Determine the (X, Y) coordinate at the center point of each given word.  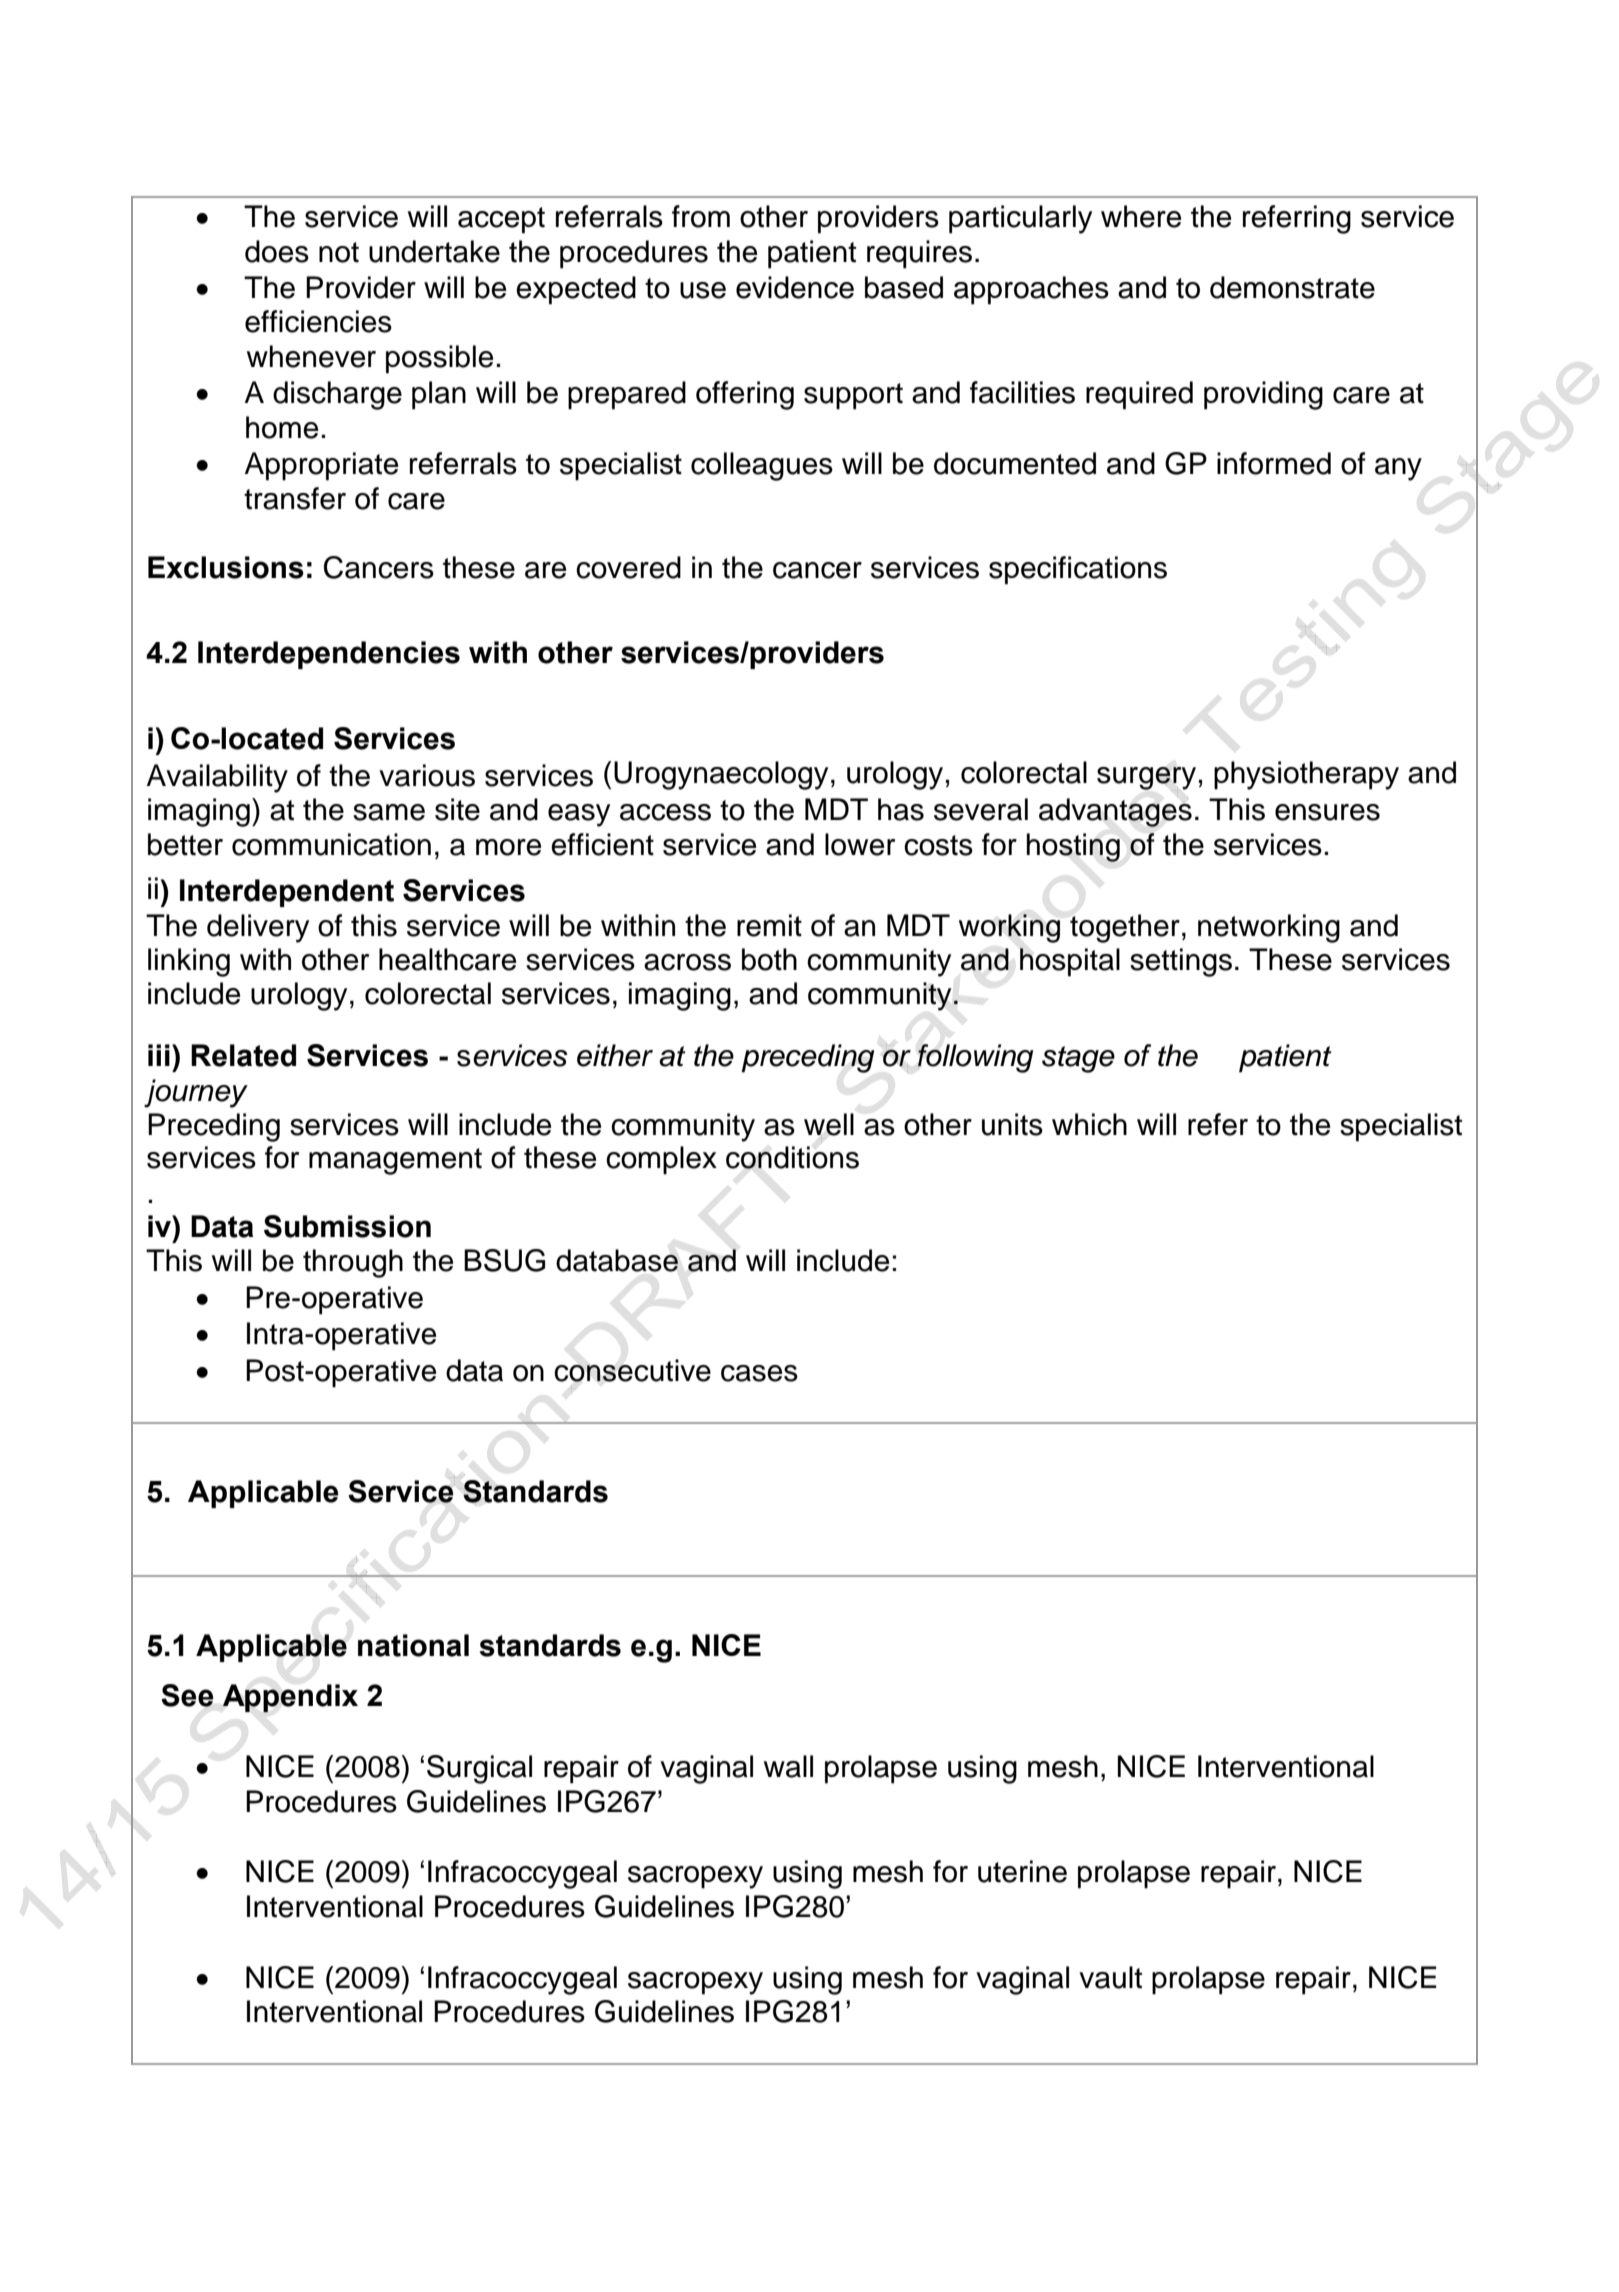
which (1089, 1124)
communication (331, 844)
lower (860, 844)
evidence (795, 287)
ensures (1327, 812)
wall (788, 1766)
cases (759, 1373)
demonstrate (1292, 287)
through (353, 1263)
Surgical (479, 1769)
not (339, 252)
